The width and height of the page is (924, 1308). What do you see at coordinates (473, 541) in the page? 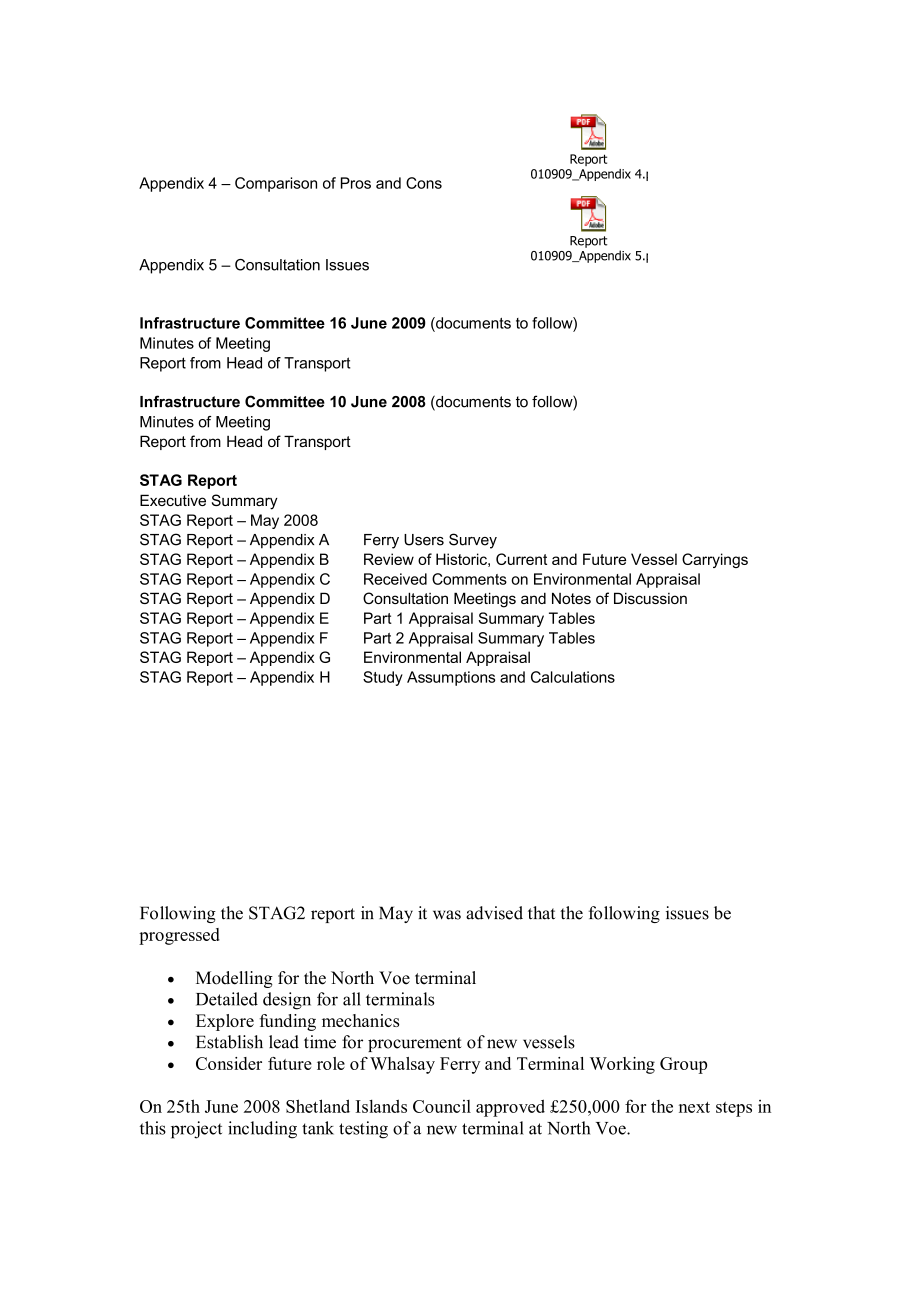
I see `Survey` at bounding box center [473, 541].
